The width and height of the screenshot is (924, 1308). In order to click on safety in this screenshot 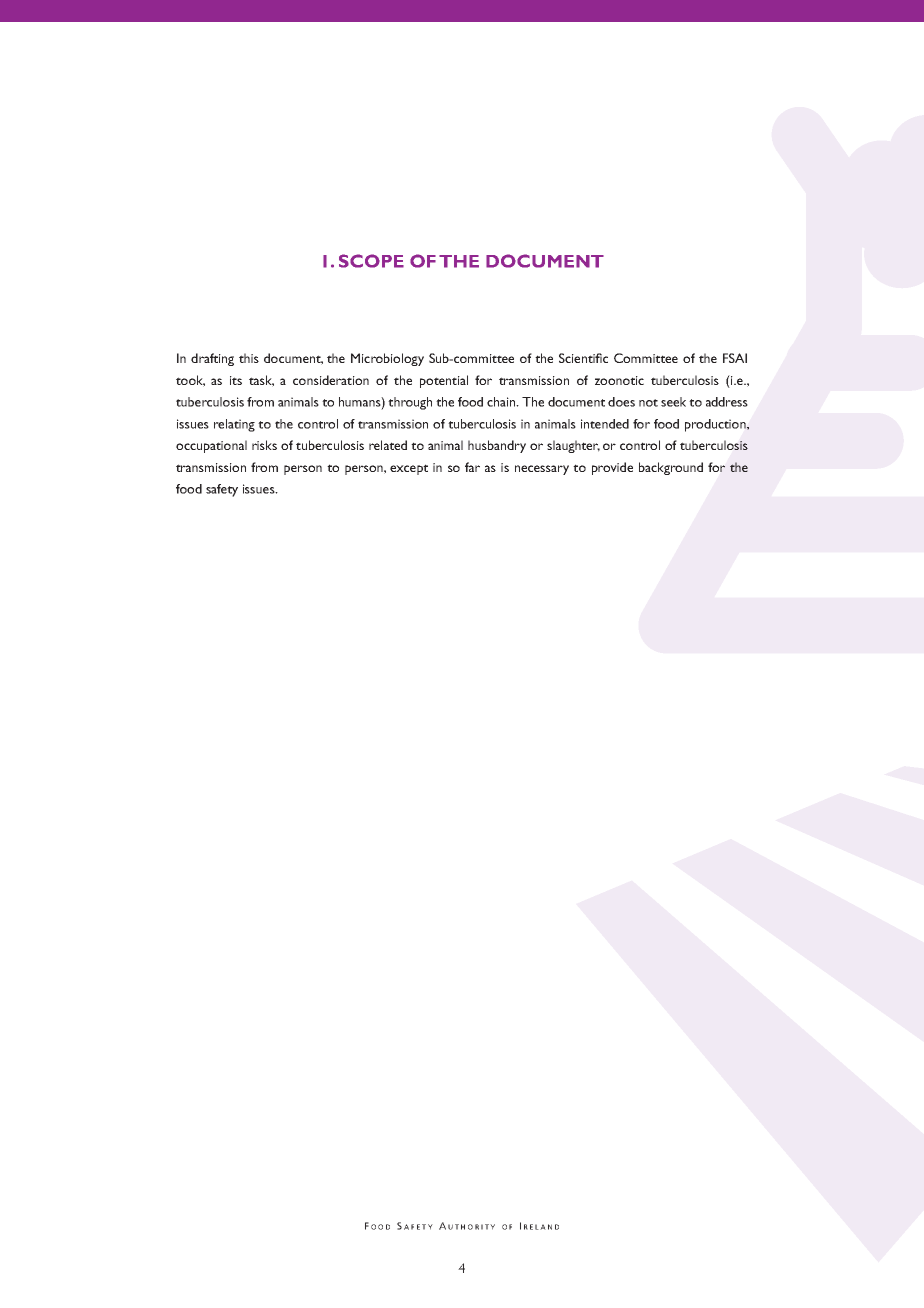, I will do `click(222, 490)`.
